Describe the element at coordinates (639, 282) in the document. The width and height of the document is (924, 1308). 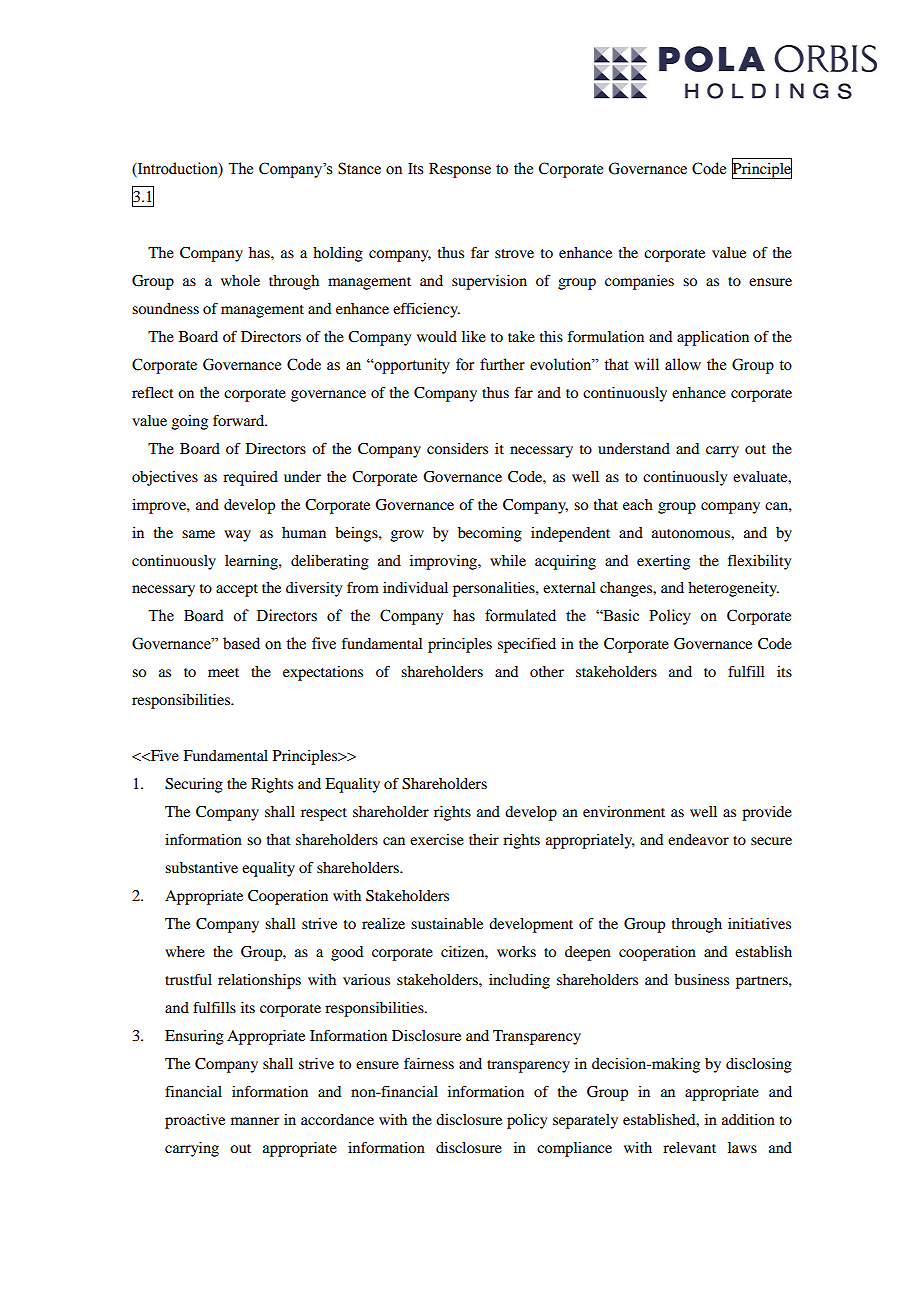
I see `companies` at that location.
